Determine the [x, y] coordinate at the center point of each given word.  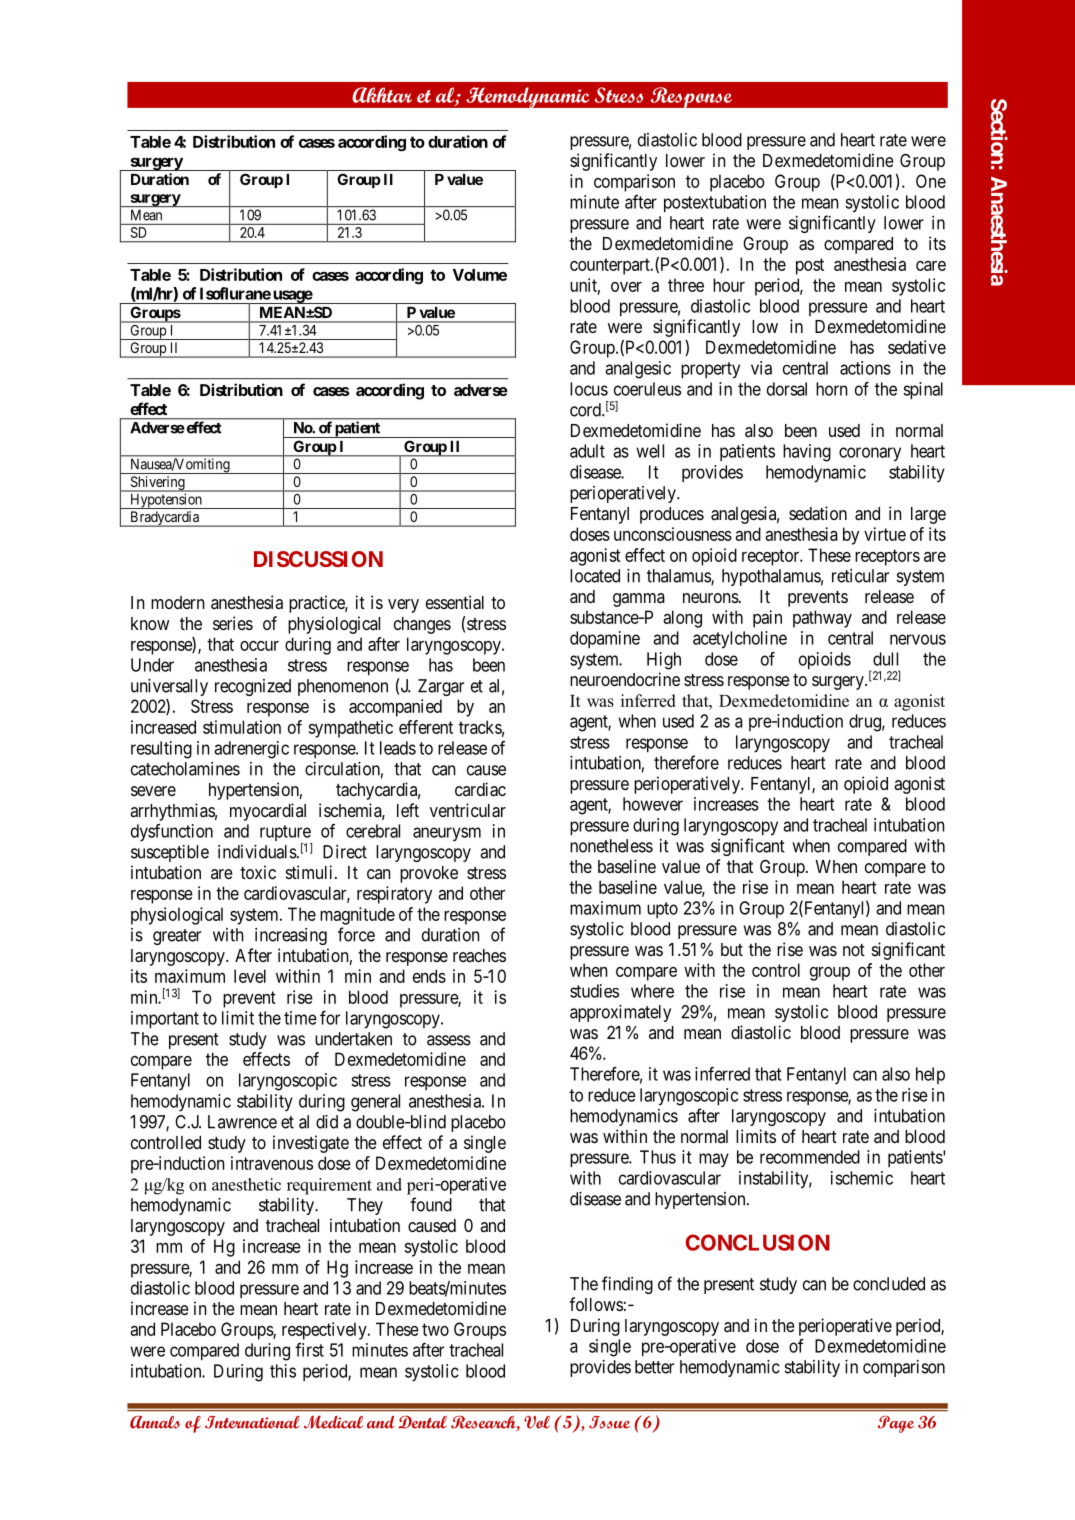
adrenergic [251, 750]
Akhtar [382, 95]
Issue [609, 1422]
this [283, 1371]
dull [885, 659]
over [626, 287]
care [931, 266]
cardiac [480, 789]
